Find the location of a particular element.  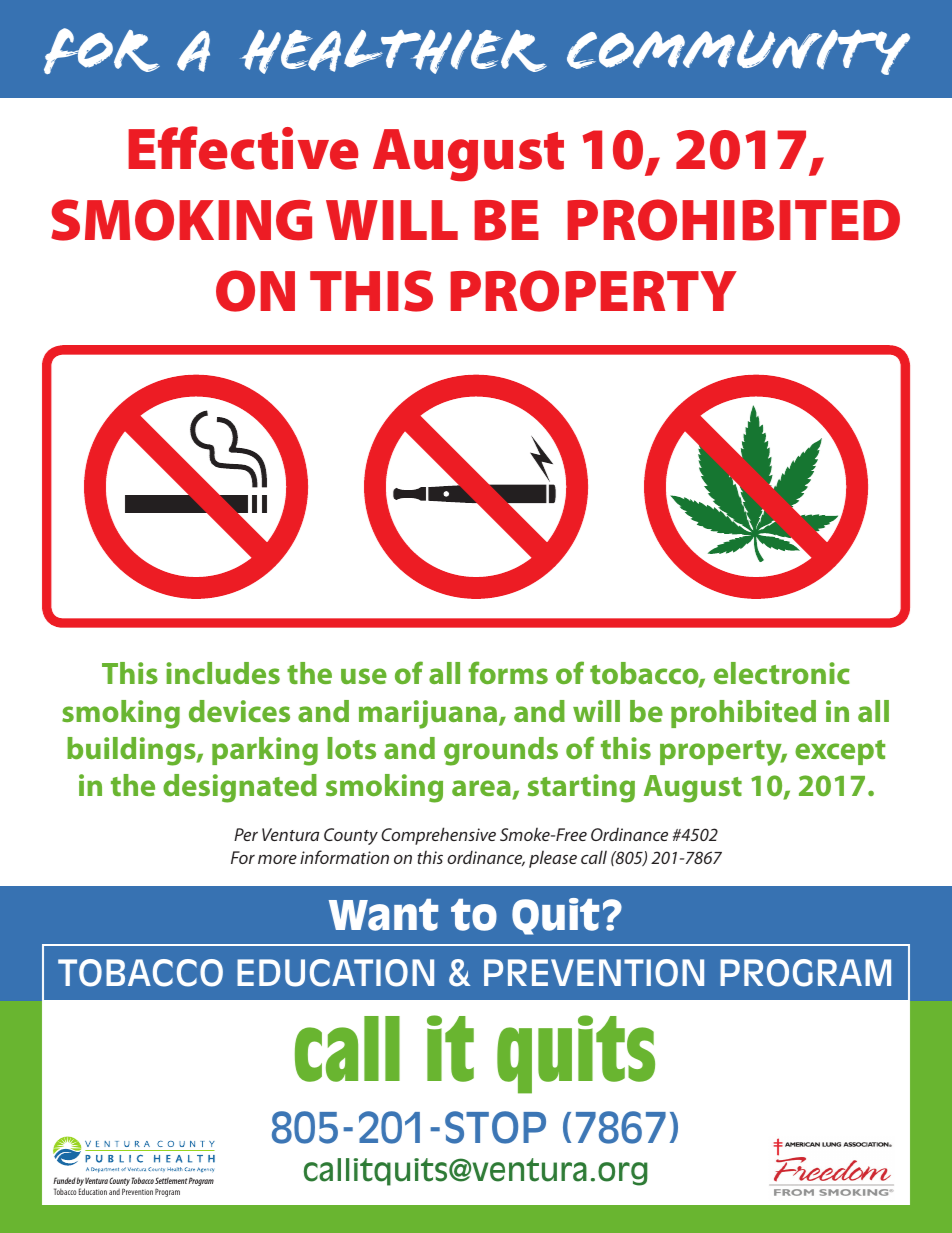

more is located at coordinates (277, 859).
